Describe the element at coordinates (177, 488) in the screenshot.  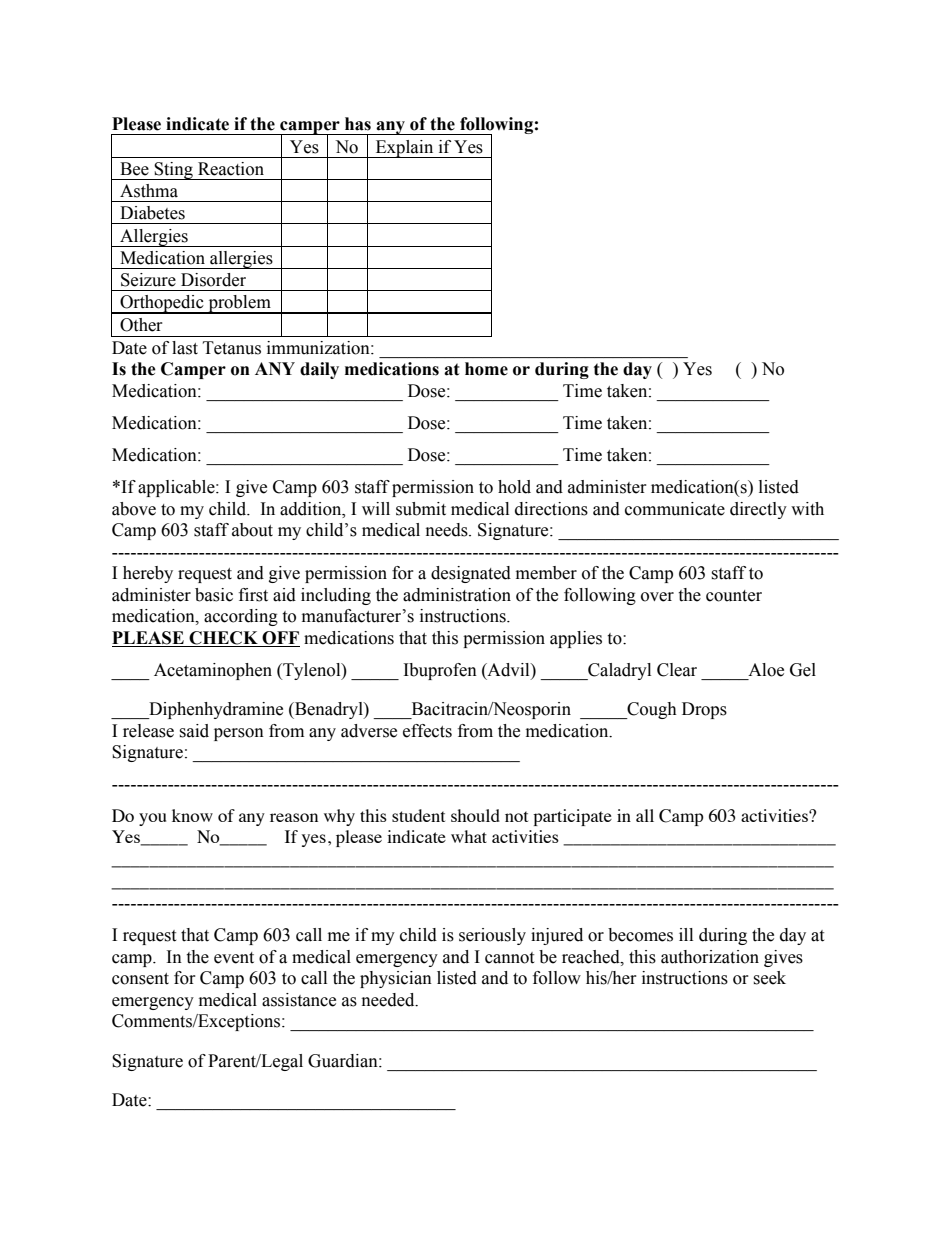
I see `applicable` at that location.
